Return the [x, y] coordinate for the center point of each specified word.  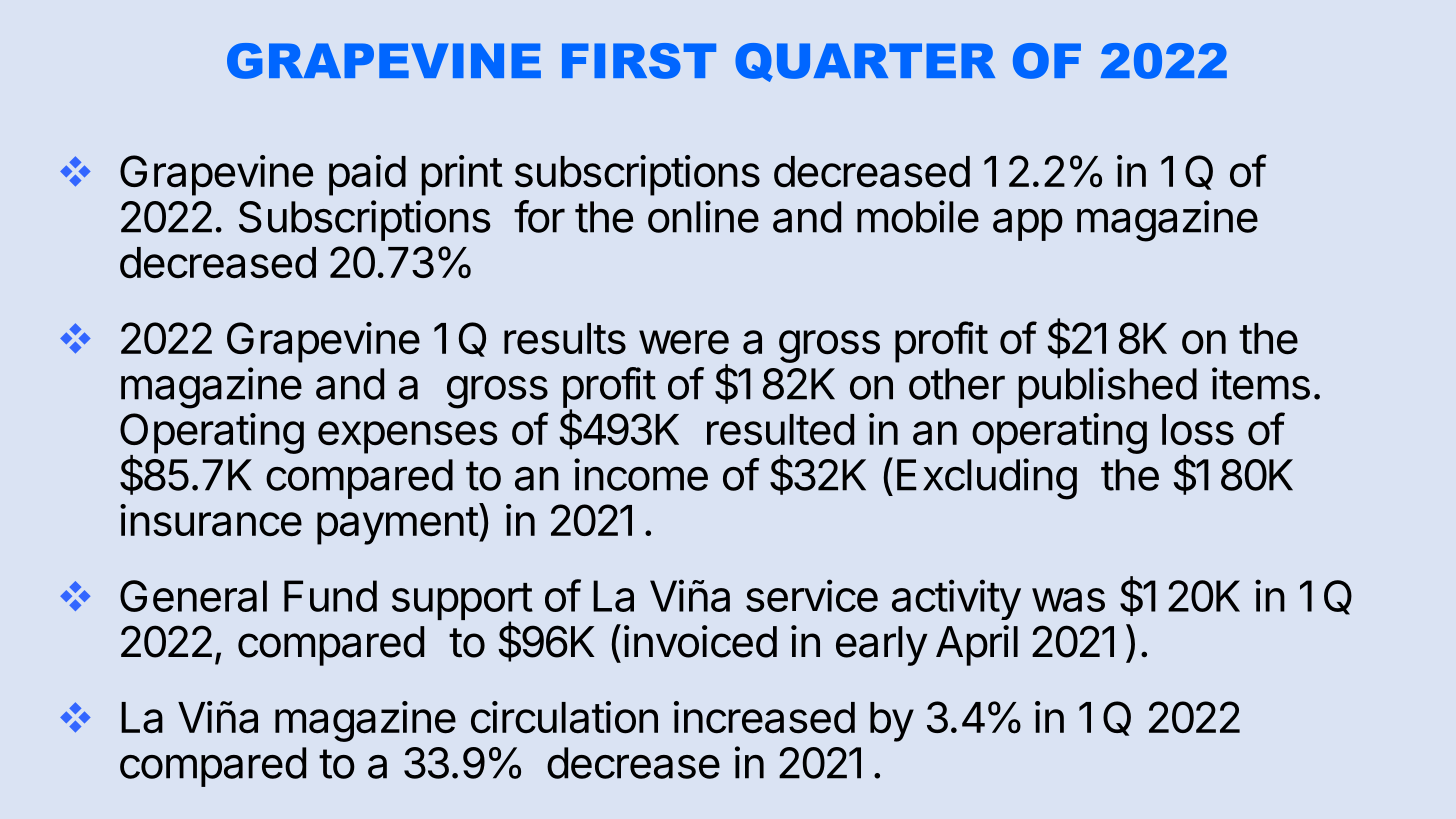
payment [398, 526]
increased [764, 717]
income [641, 474]
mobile [918, 216]
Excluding [987, 479]
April [977, 645]
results [565, 339]
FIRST [639, 61]
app [1028, 225]
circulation [564, 717]
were [684, 342]
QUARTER [865, 62]
